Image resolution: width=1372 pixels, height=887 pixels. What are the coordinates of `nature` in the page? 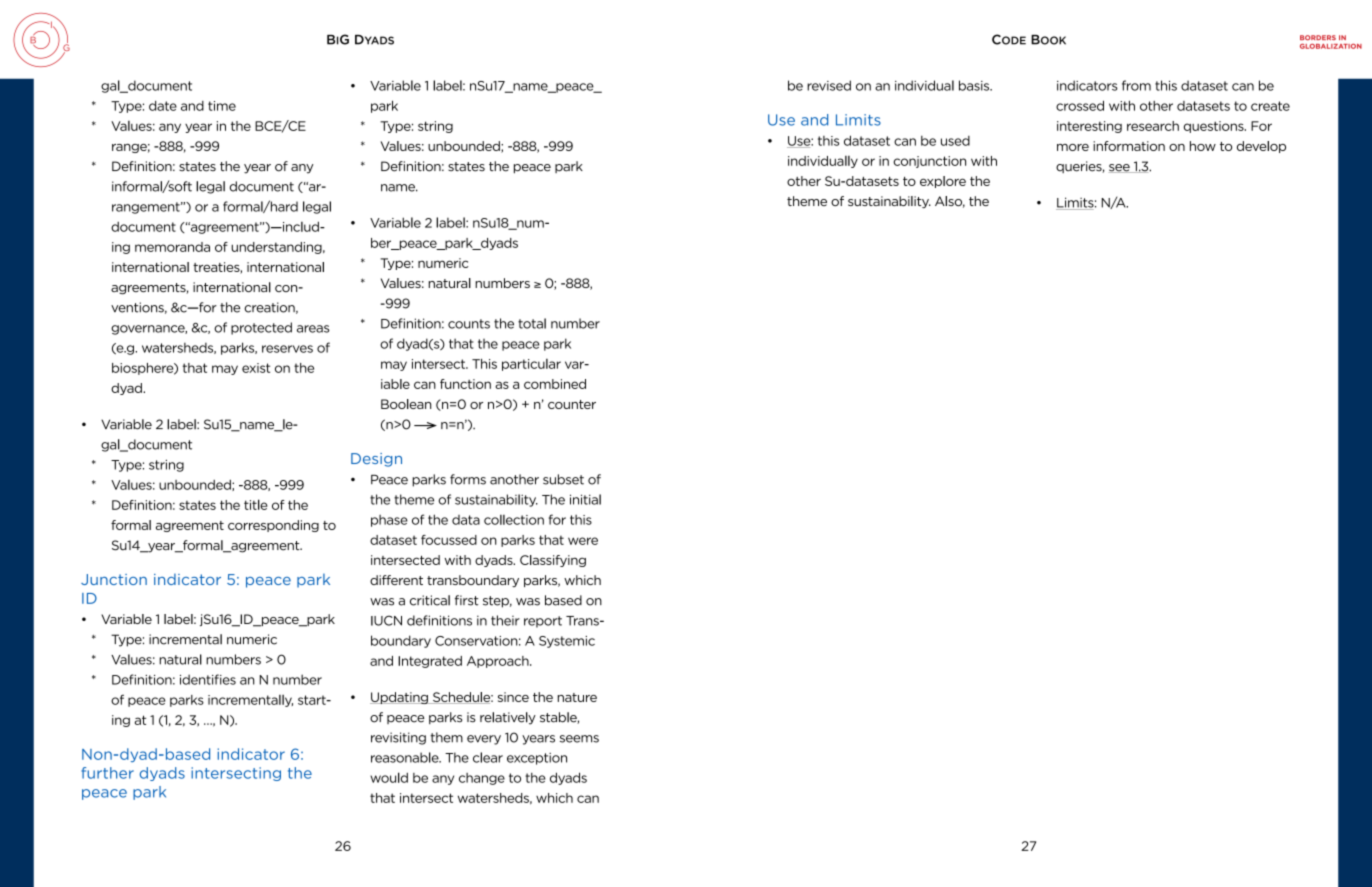 It's located at (577, 697).
